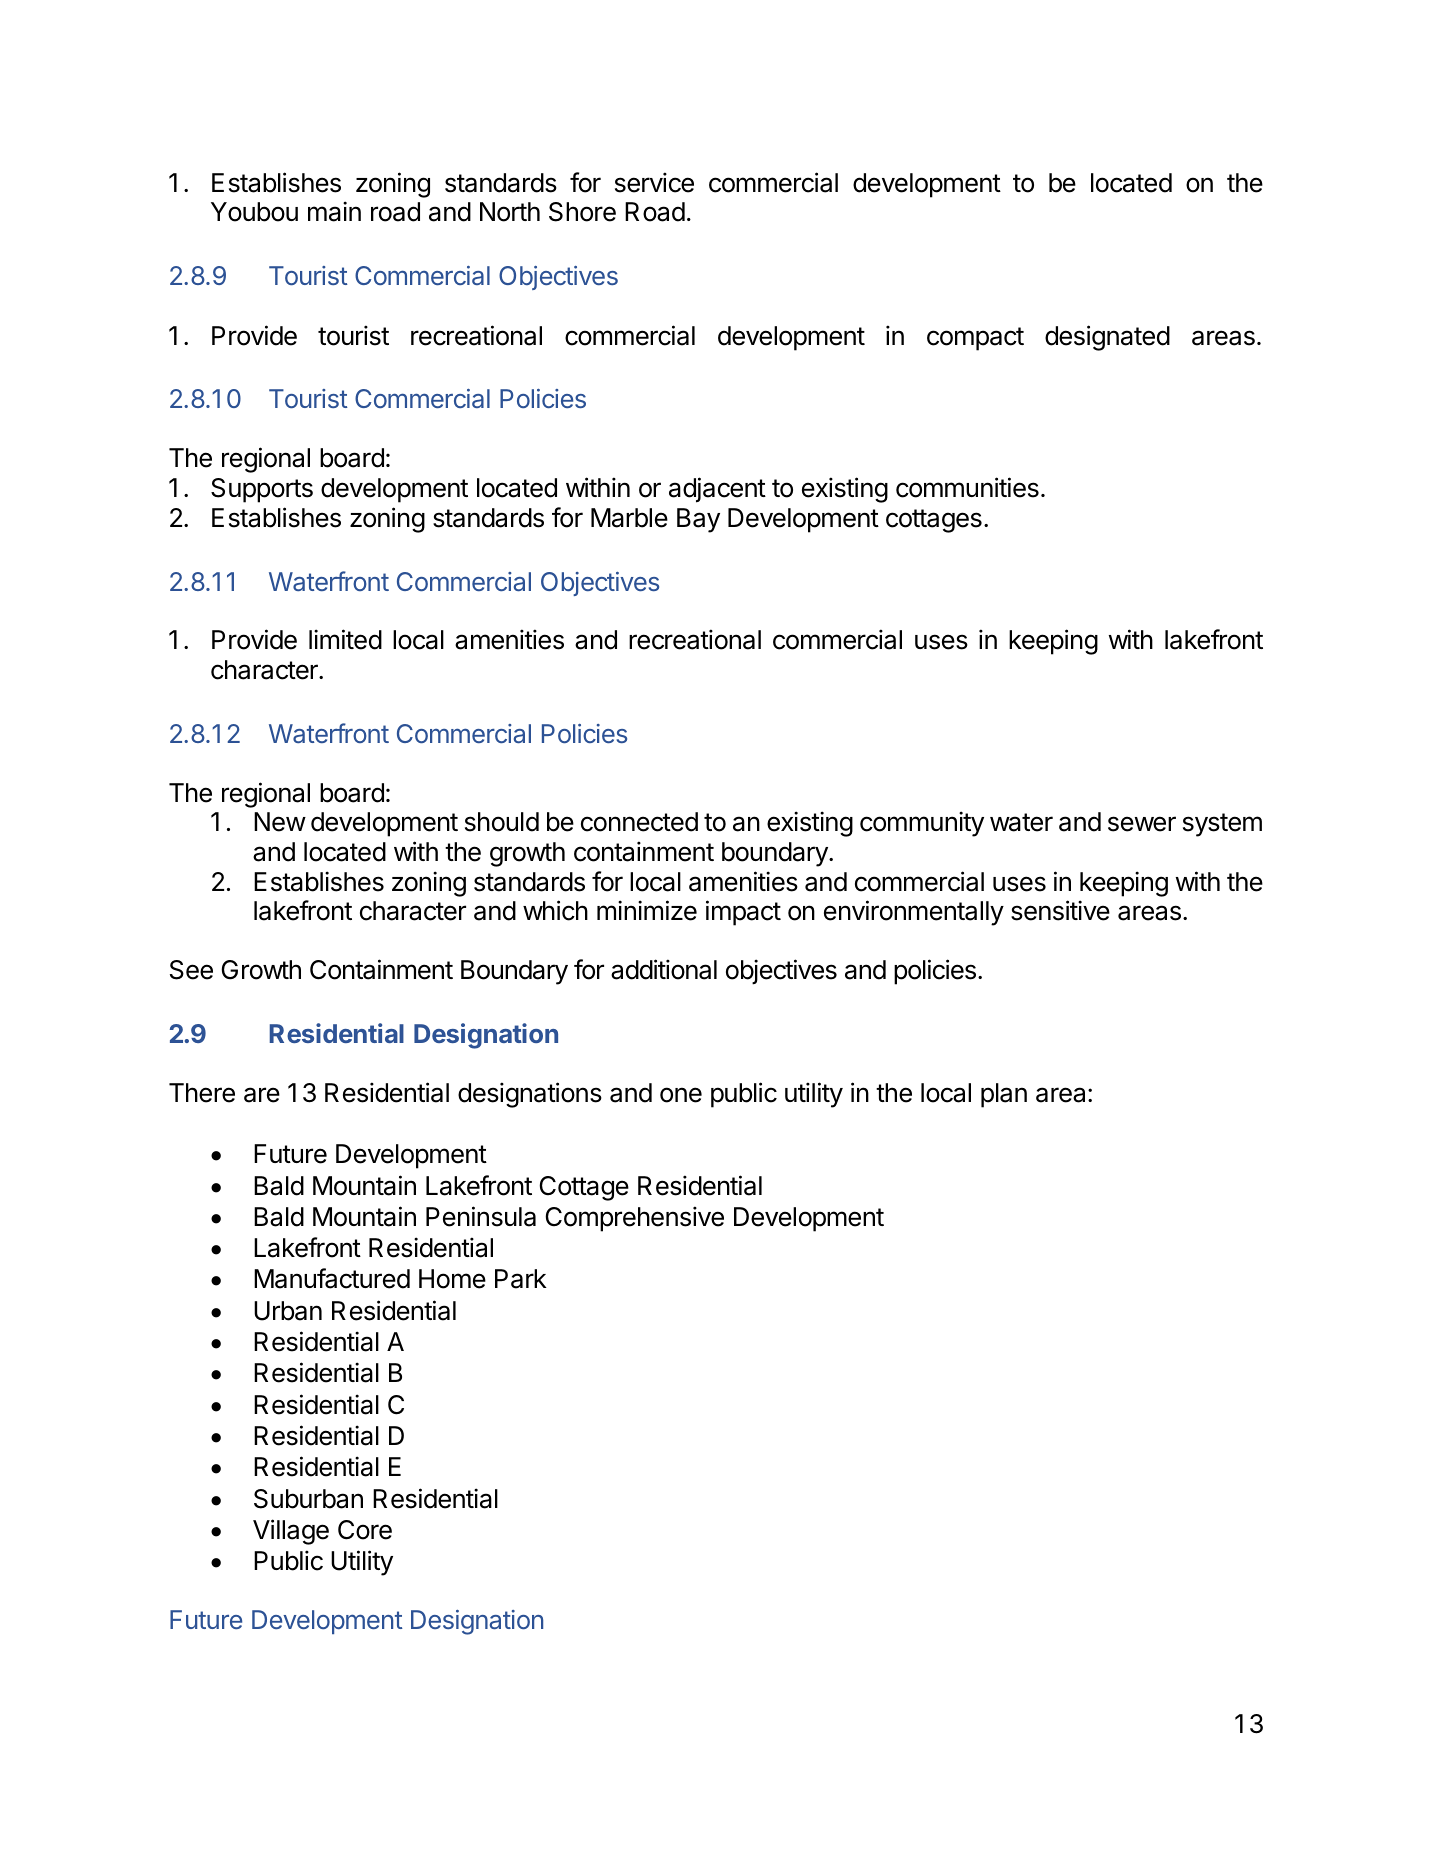  Describe the element at coordinates (1142, 824) in the screenshot. I see `sewer` at that location.
